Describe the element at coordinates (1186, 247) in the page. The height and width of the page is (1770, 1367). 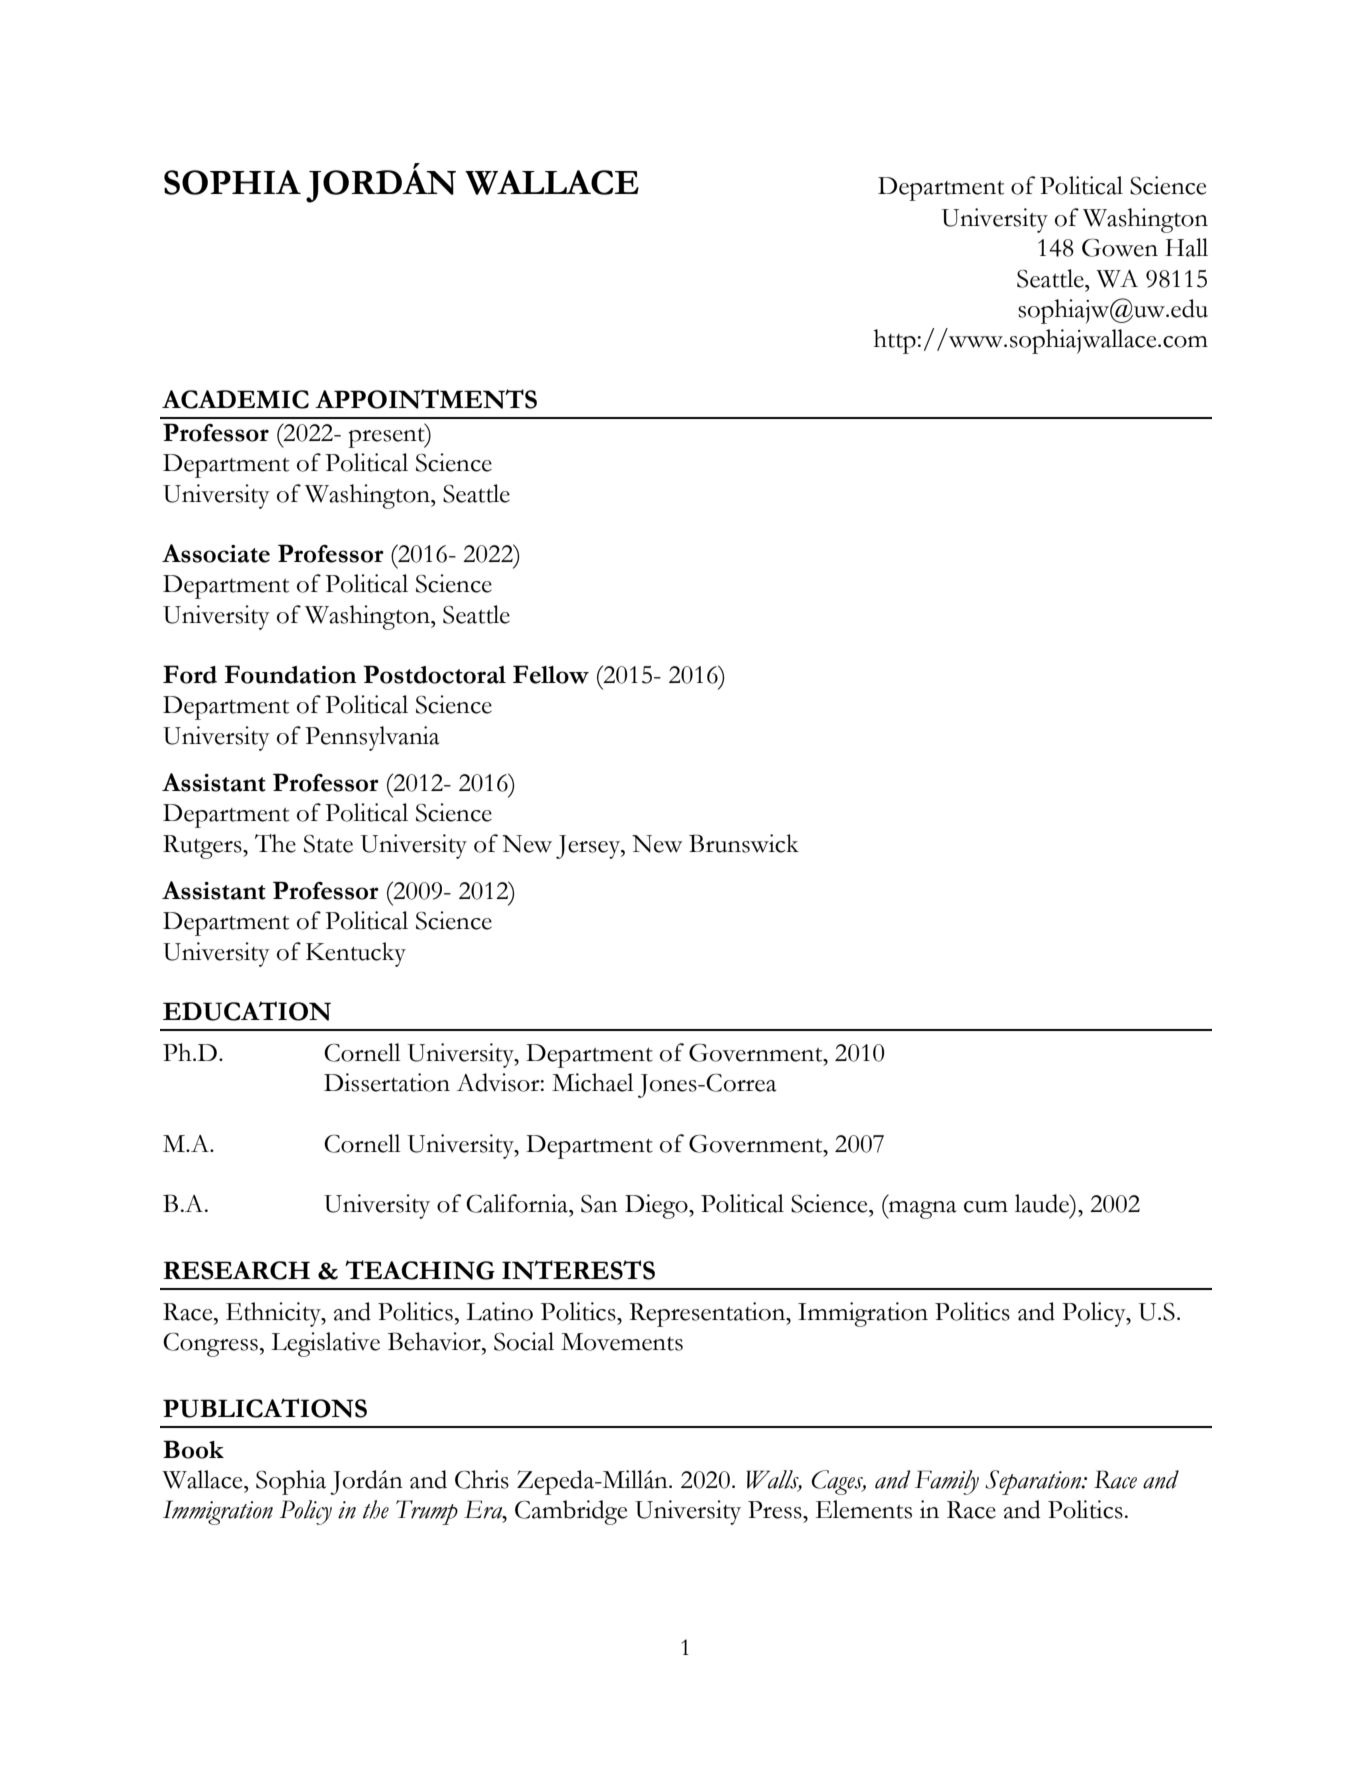
I see `Hall` at that location.
